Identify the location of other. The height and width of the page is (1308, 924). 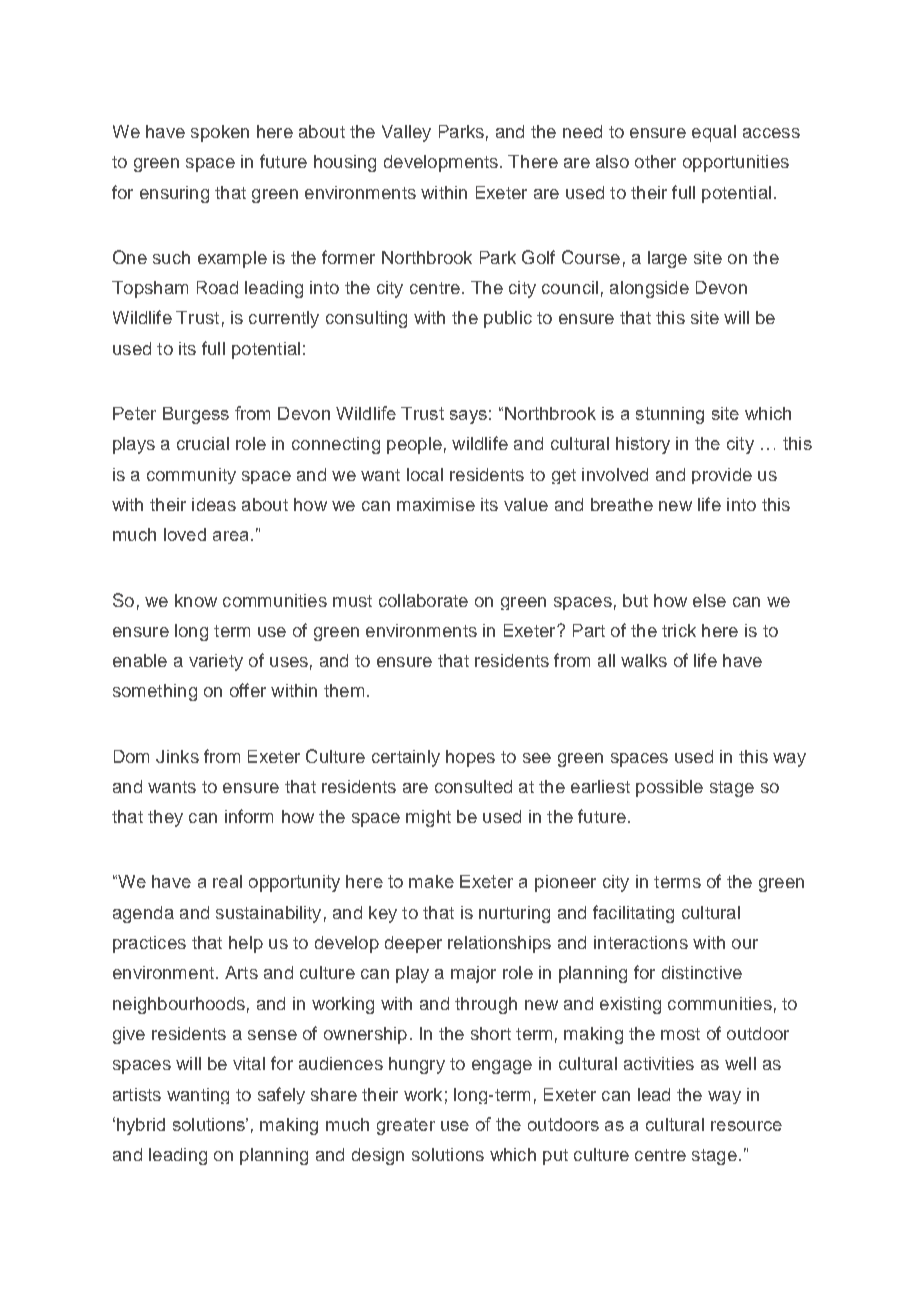
(655, 161).
